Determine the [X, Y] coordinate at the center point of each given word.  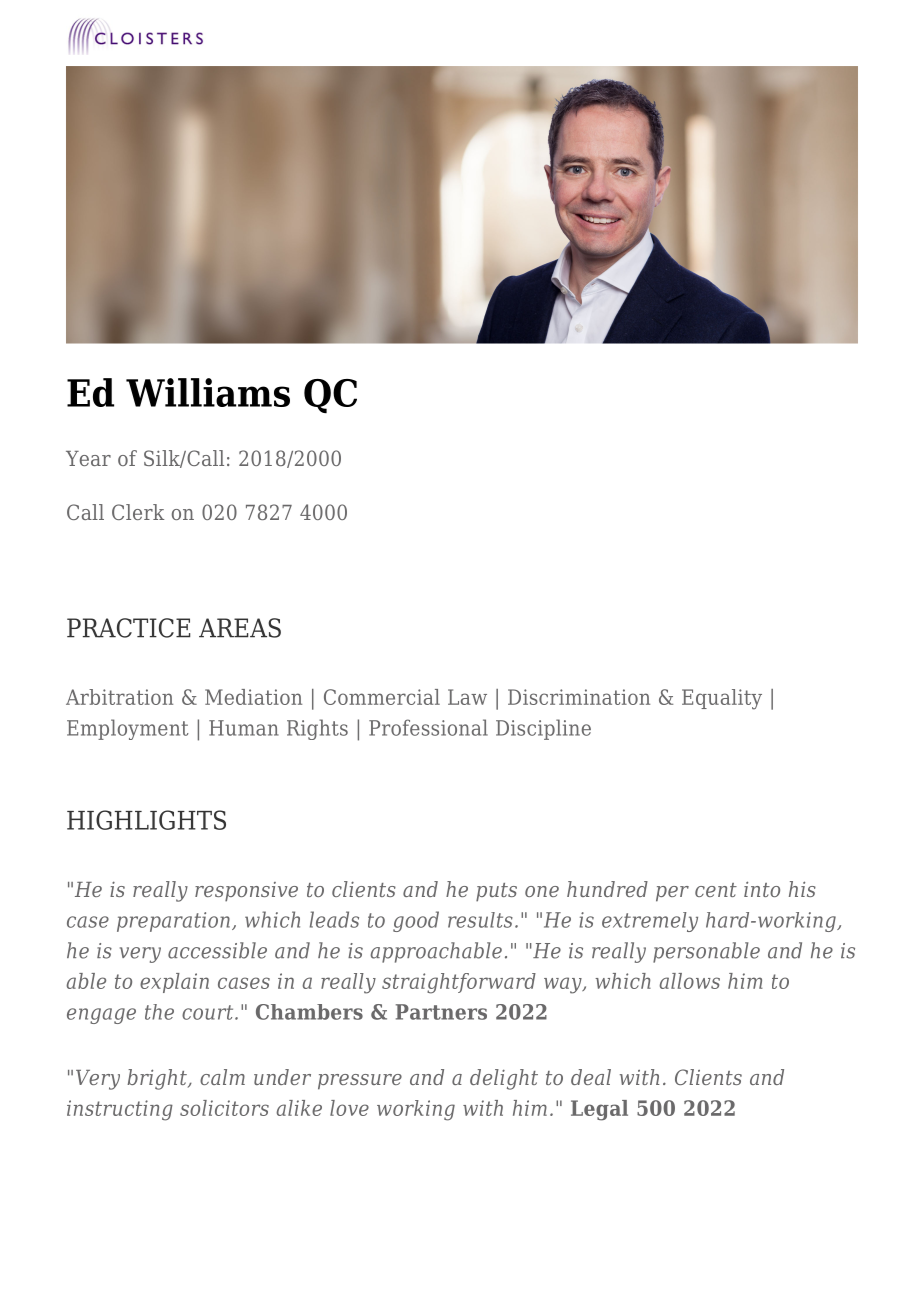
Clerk [138, 512]
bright [158, 1079]
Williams [208, 392]
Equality [722, 699]
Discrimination [579, 697]
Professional [428, 727]
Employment [128, 729]
